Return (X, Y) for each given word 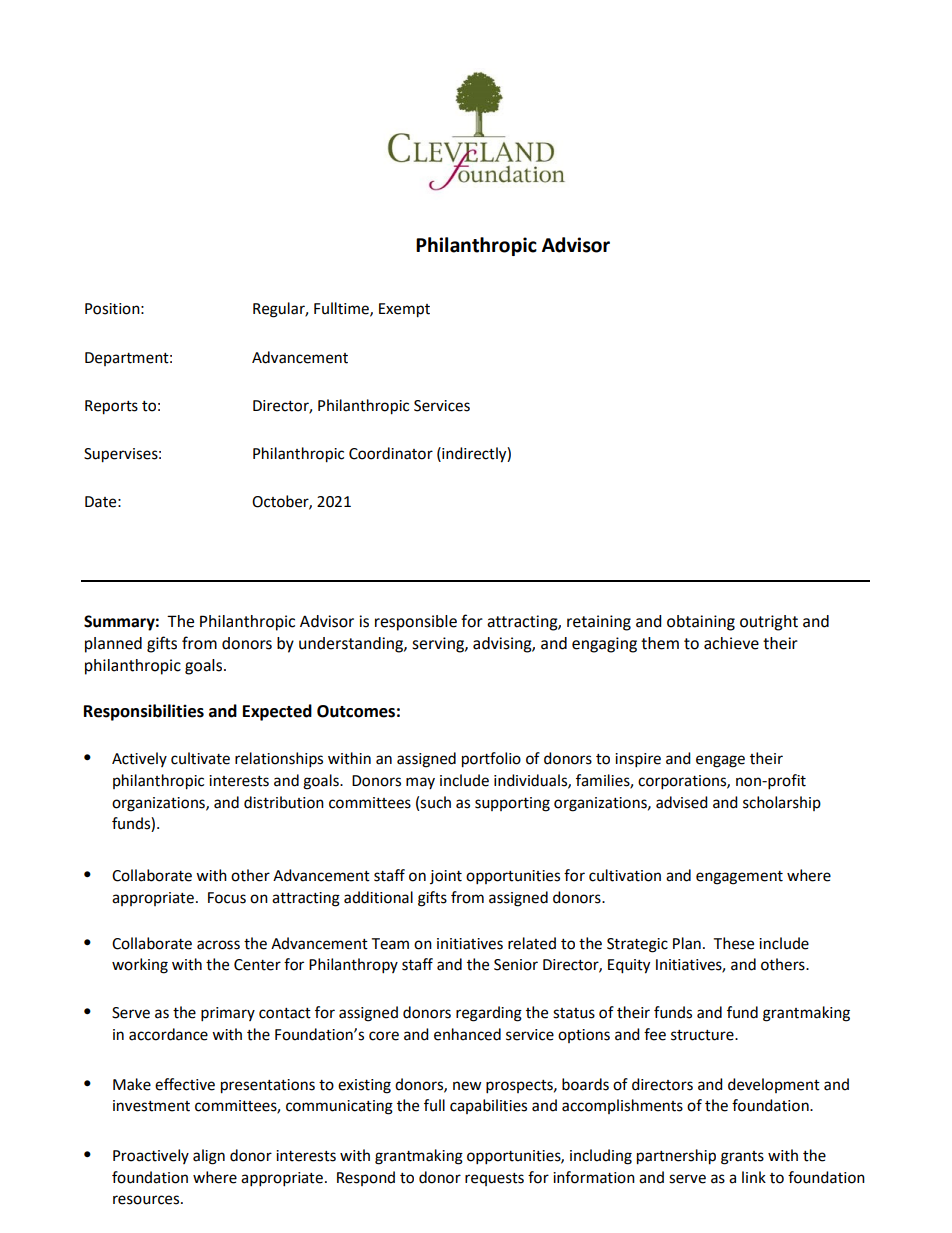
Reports (111, 407)
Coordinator (391, 453)
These (733, 943)
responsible (416, 623)
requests (494, 1179)
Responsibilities (144, 712)
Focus (227, 898)
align (209, 1157)
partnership (676, 1157)
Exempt (404, 310)
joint (446, 877)
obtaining (701, 623)
